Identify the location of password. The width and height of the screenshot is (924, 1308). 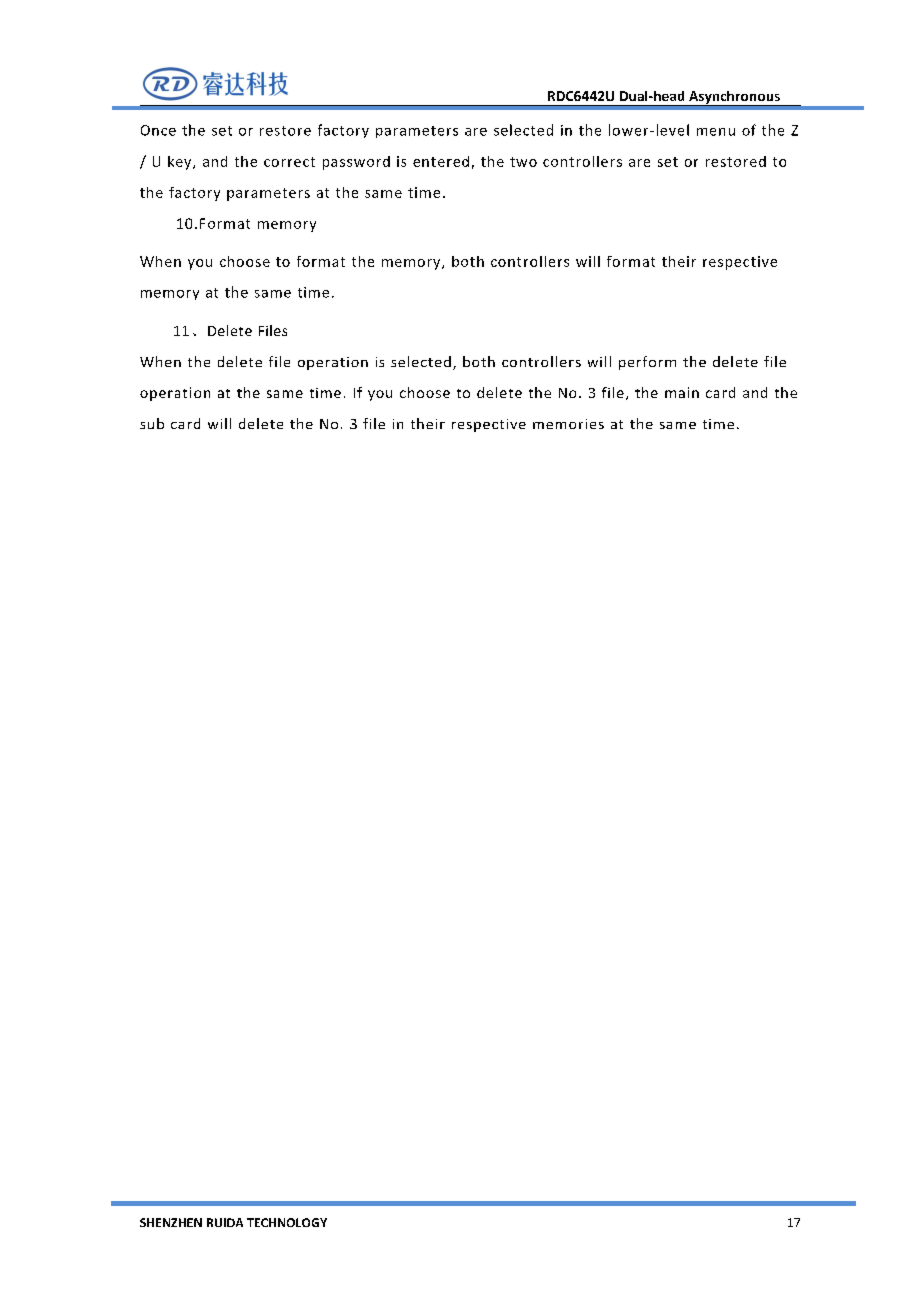
(356, 163).
